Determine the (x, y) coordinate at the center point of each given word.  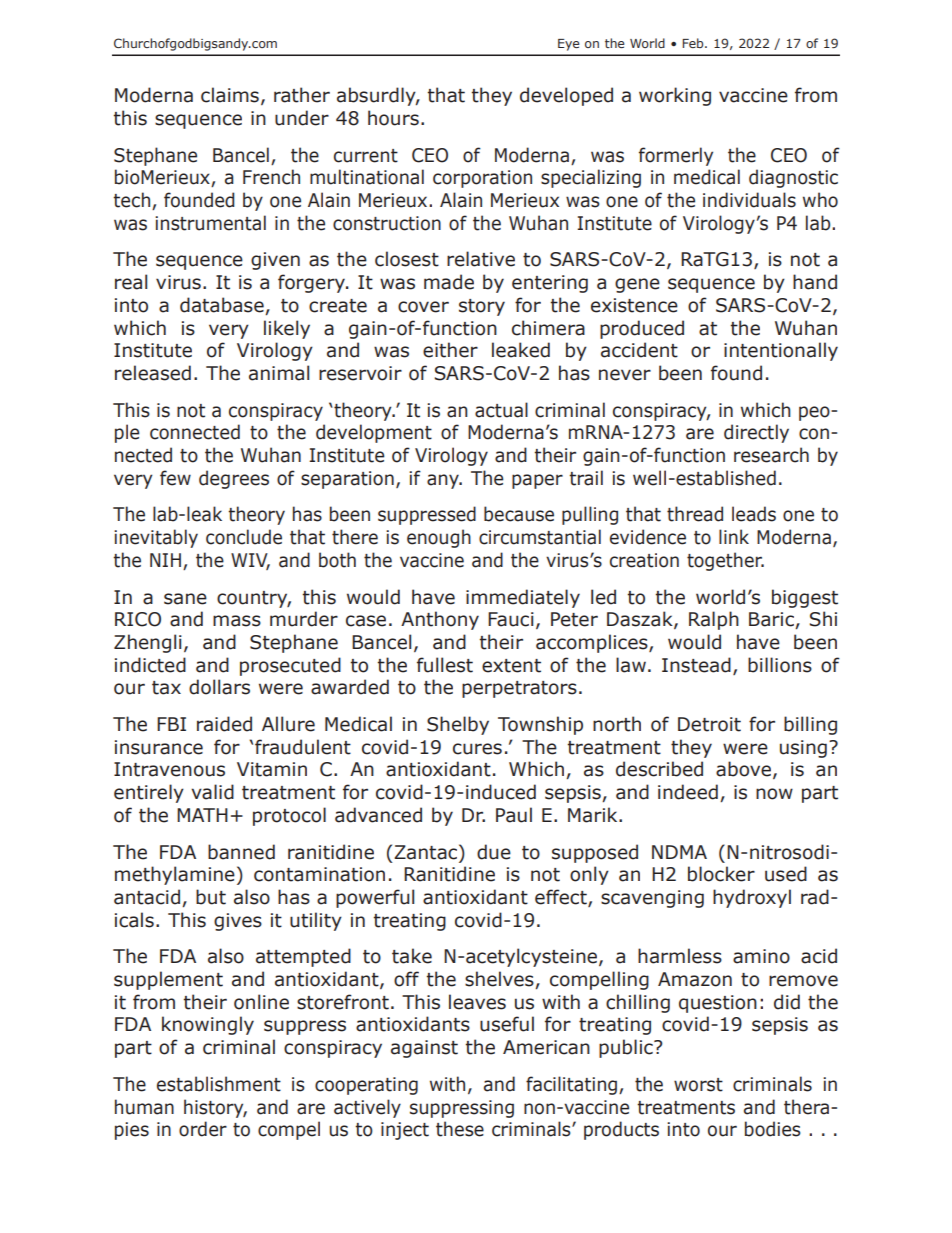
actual (501, 410)
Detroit (709, 724)
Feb (694, 43)
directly (756, 433)
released (153, 373)
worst (698, 1085)
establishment (219, 1084)
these (460, 1129)
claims (230, 95)
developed (566, 96)
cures (477, 749)
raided (224, 724)
